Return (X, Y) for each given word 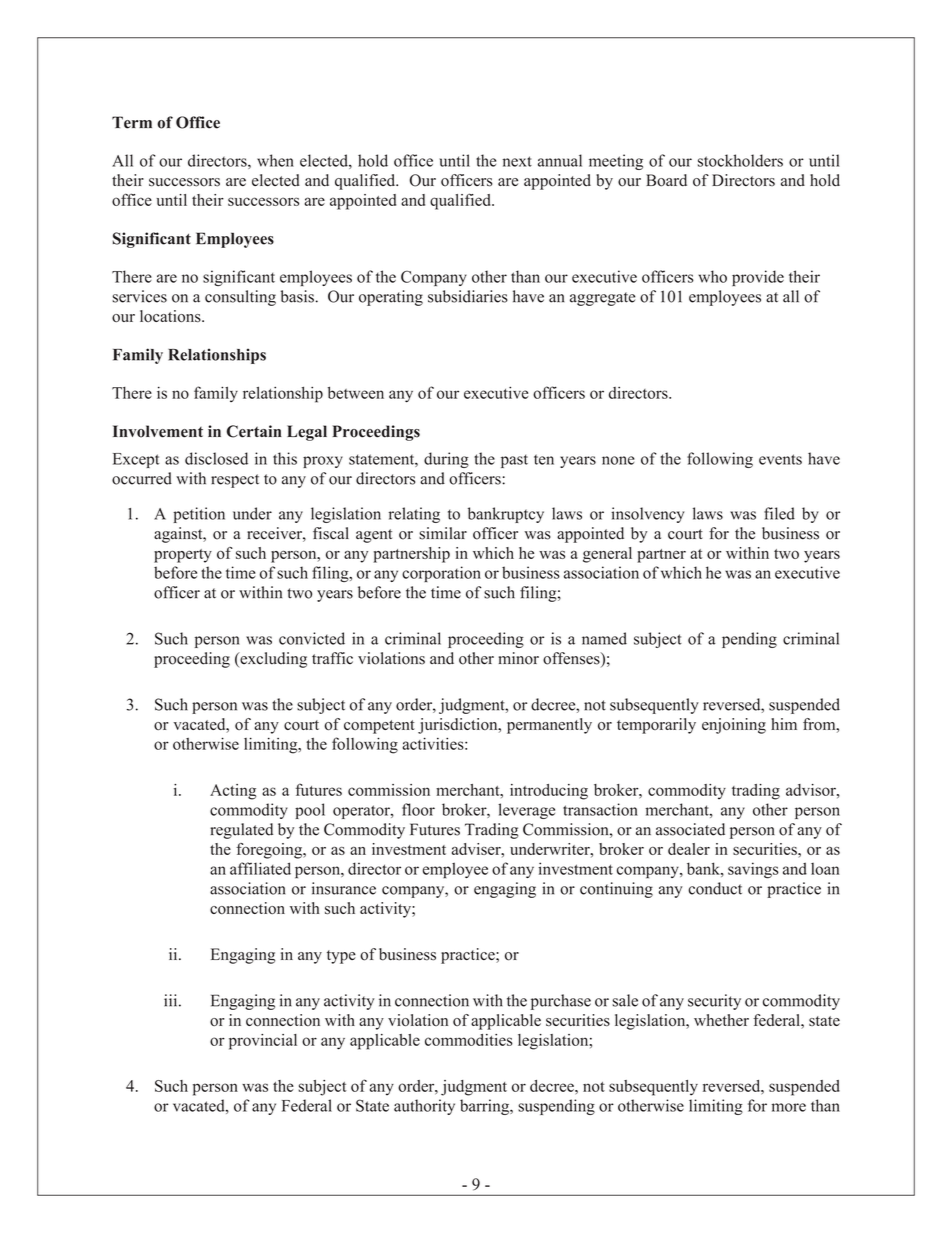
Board (666, 180)
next (517, 161)
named (604, 638)
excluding (272, 660)
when (275, 160)
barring (485, 1107)
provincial (263, 1042)
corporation (441, 574)
